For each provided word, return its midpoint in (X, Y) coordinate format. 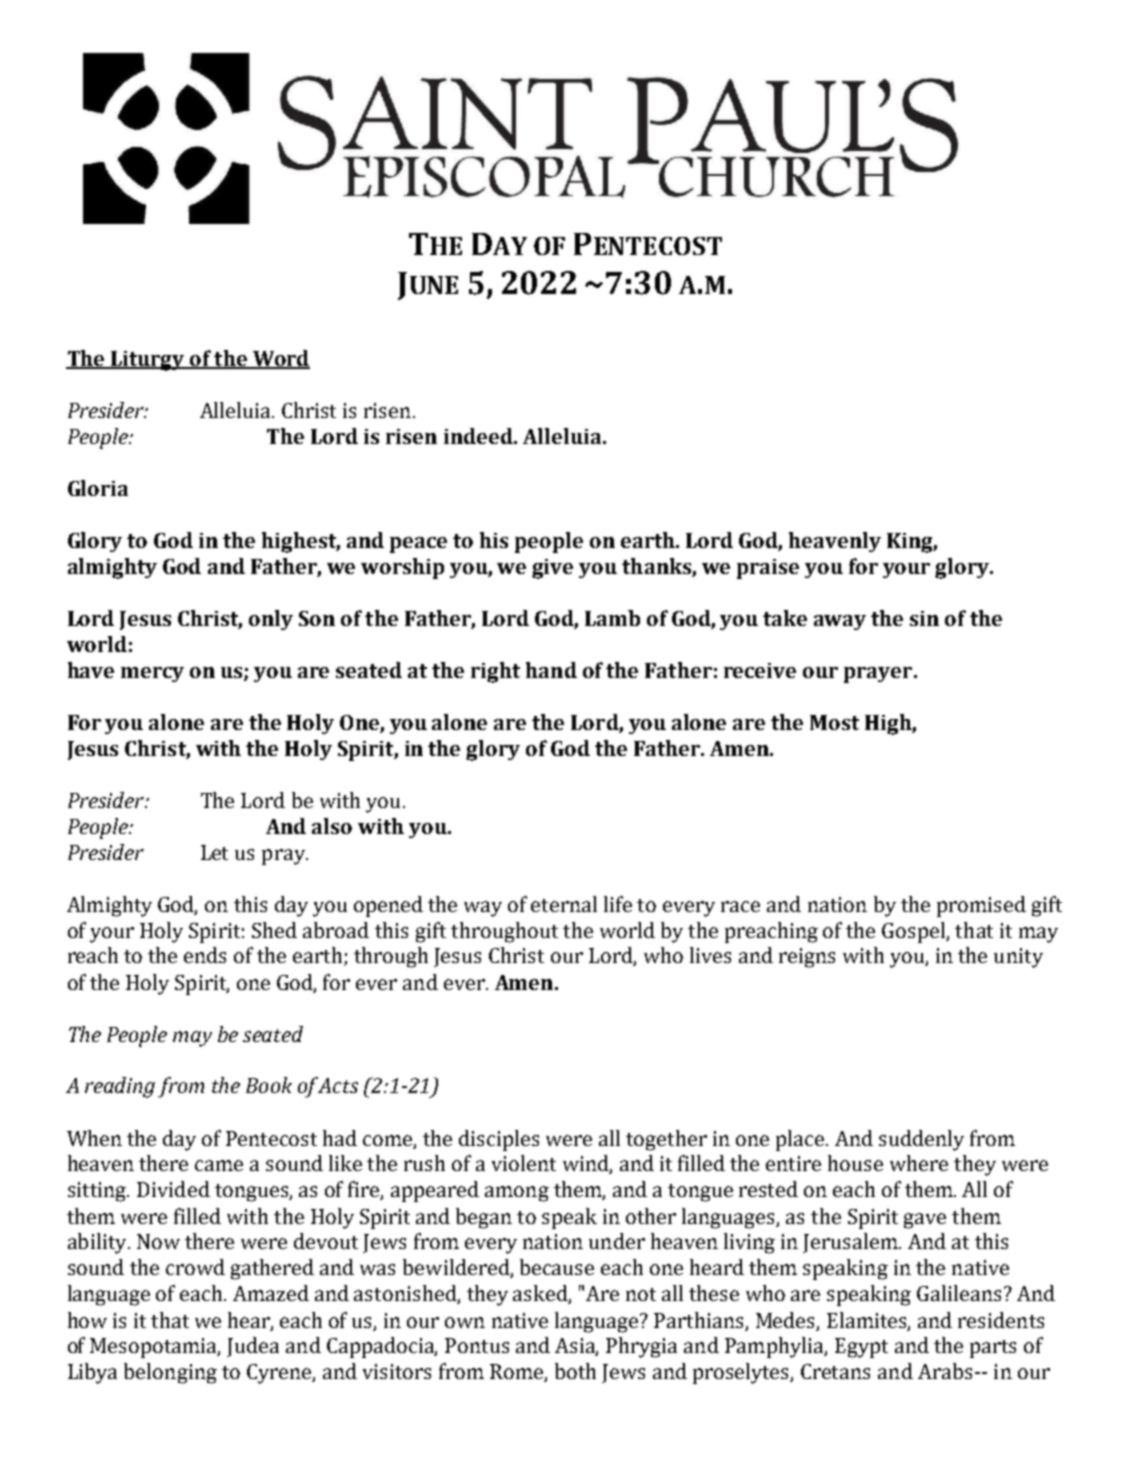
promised (981, 906)
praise (768, 569)
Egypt (861, 1348)
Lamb (612, 618)
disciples (499, 1140)
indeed (479, 436)
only (271, 620)
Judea (253, 1347)
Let (214, 852)
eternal (564, 904)
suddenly (921, 1140)
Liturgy (148, 361)
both (575, 1371)
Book (269, 1085)
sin (924, 618)
